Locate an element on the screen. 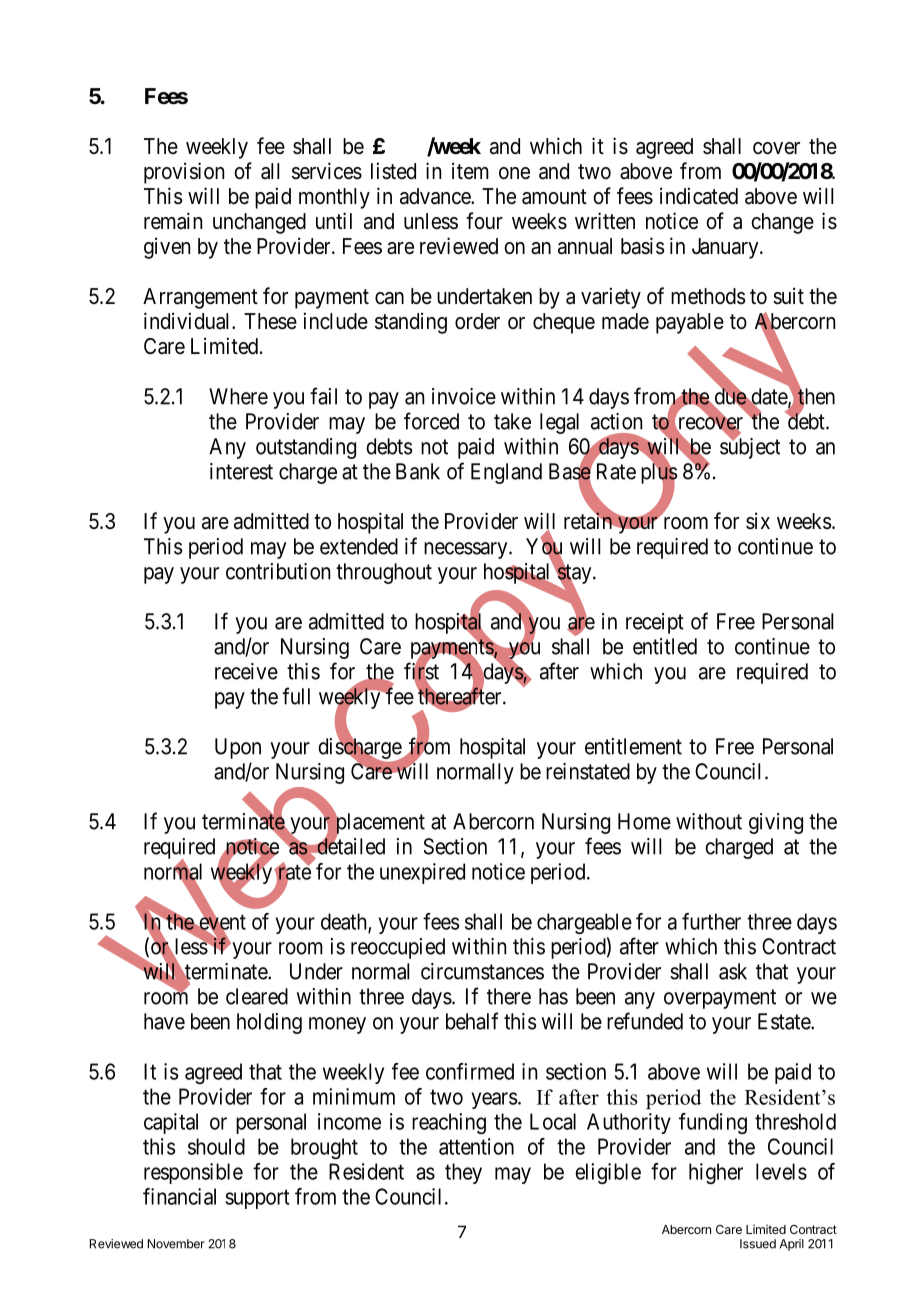 This screenshot has height=1308, width=924. support is located at coordinates (257, 1199).
